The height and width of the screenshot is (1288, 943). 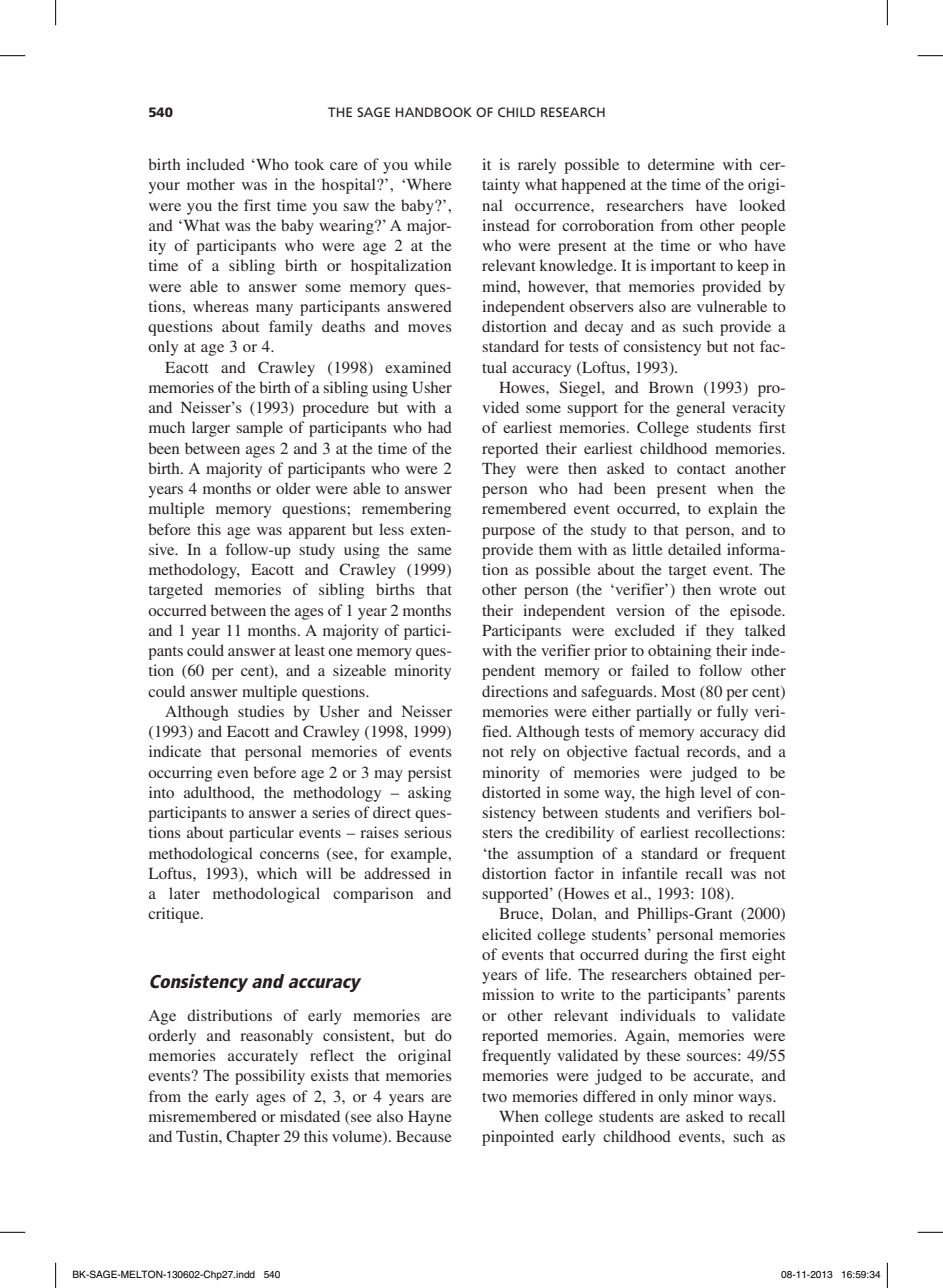 What do you see at coordinates (681, 164) in the screenshot?
I see `determine` at bounding box center [681, 164].
